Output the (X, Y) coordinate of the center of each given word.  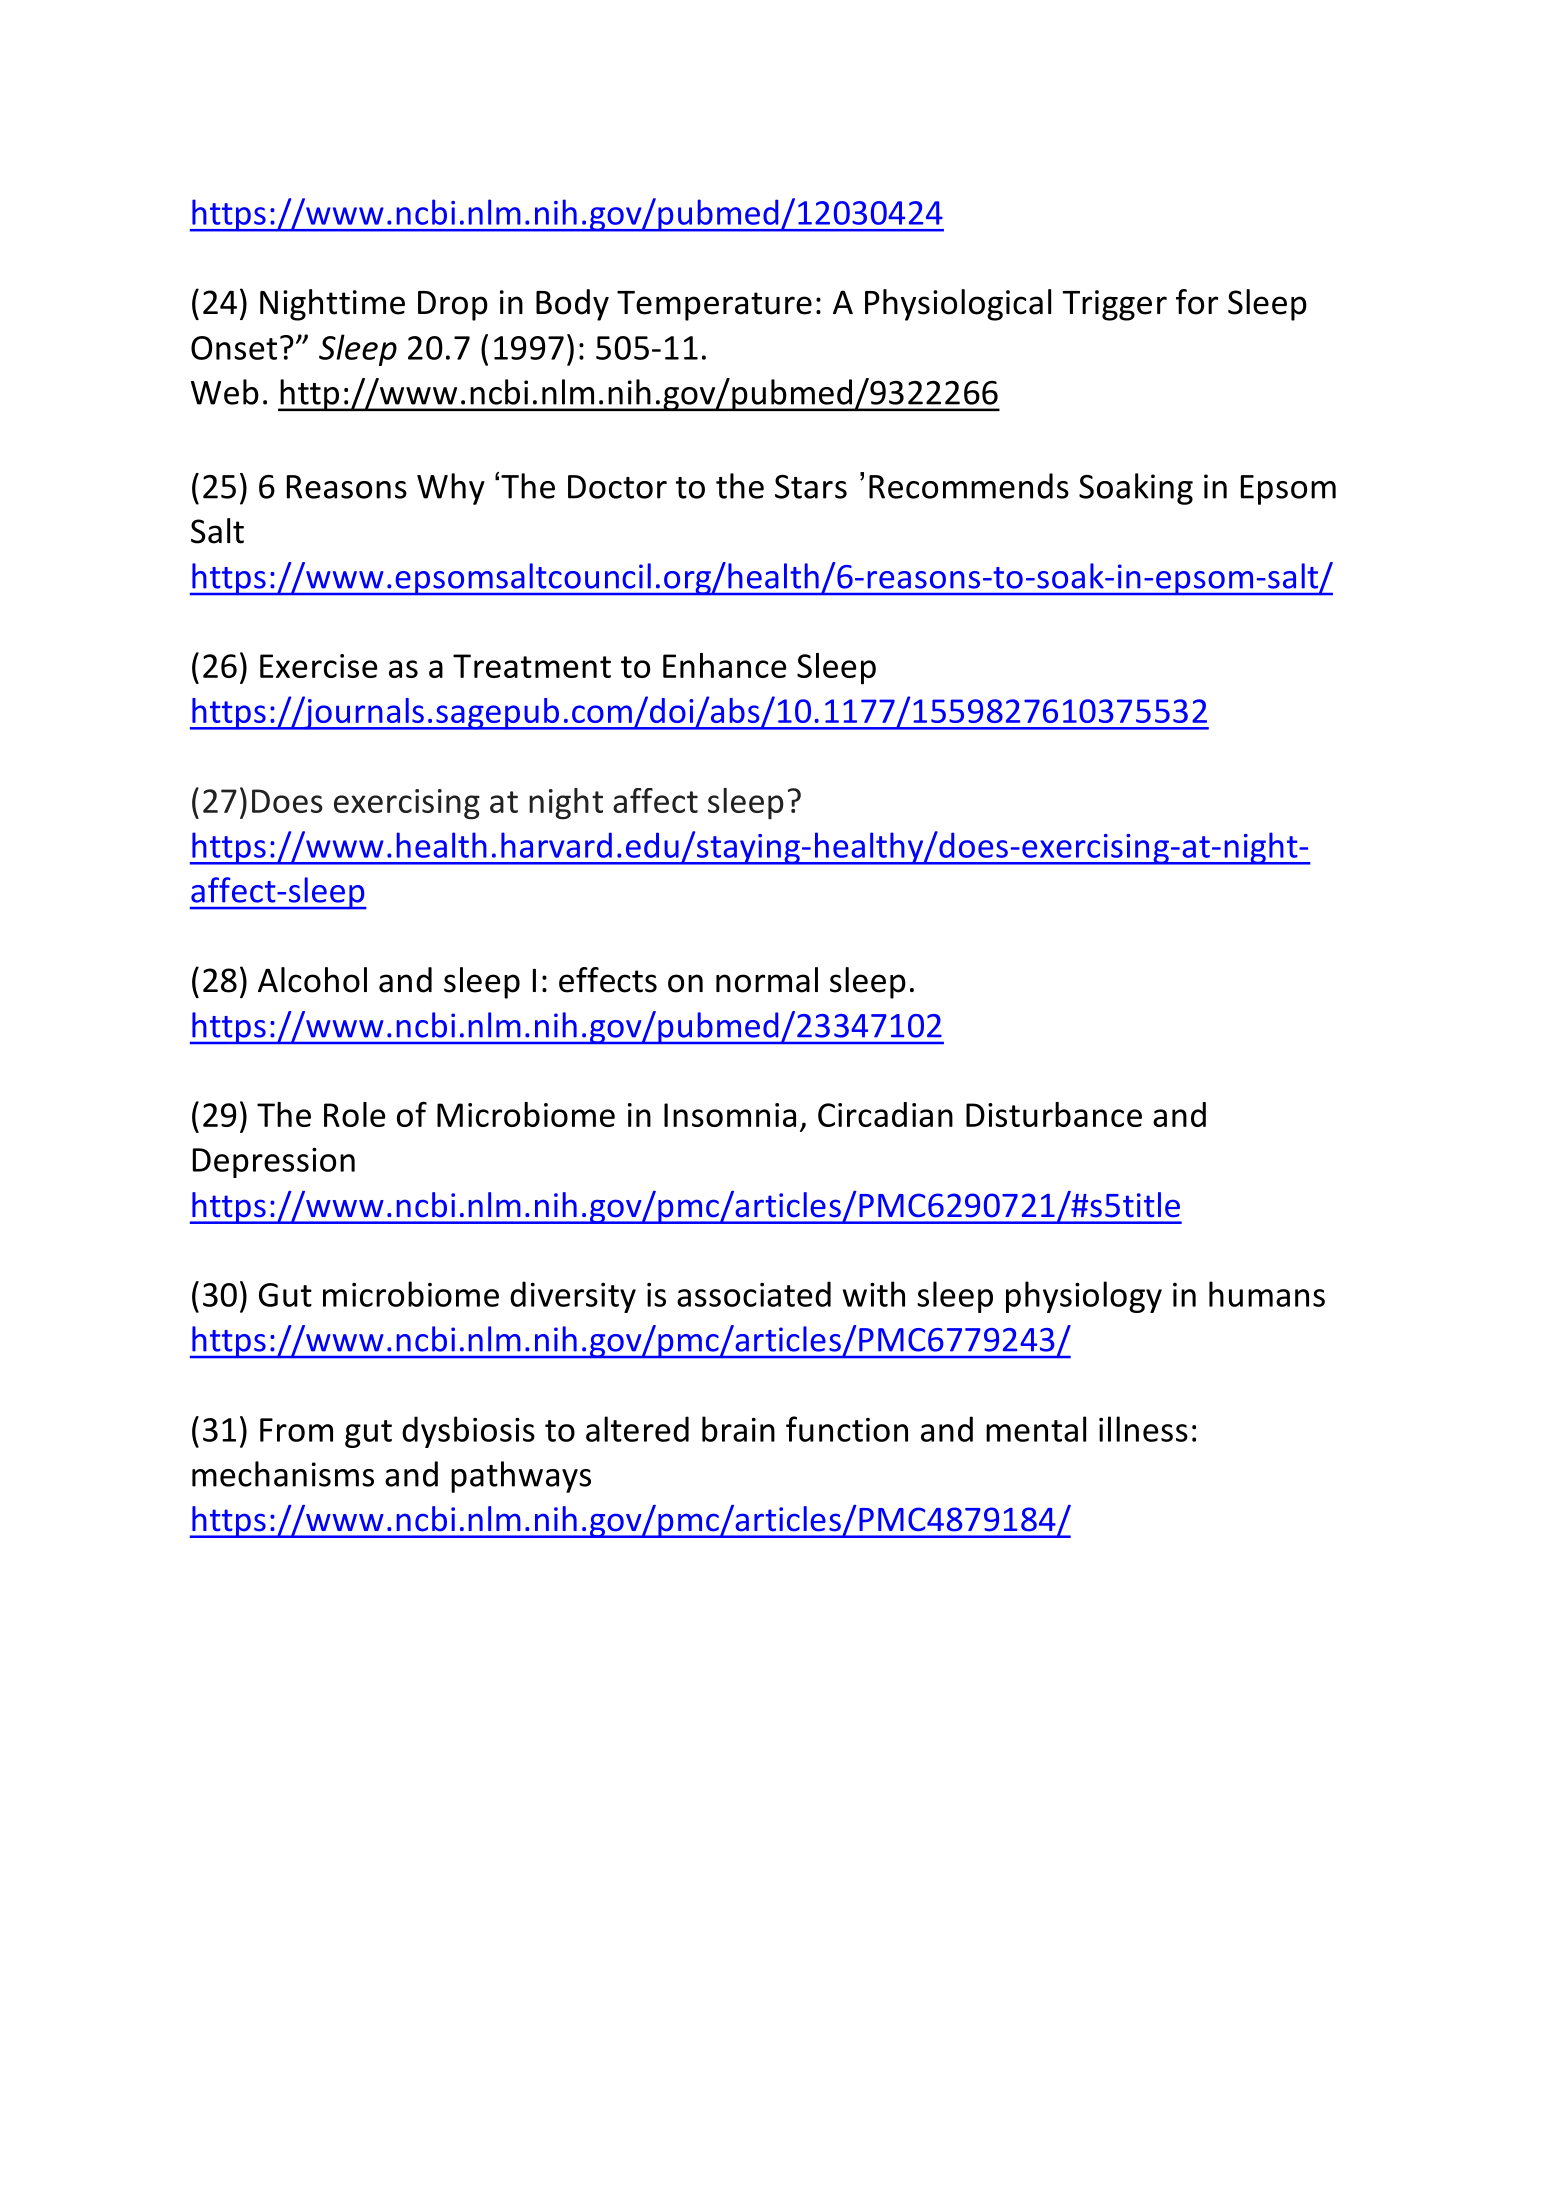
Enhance (724, 665)
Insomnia (730, 1115)
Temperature (714, 306)
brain (738, 1429)
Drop (453, 306)
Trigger (1114, 305)
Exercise (318, 666)
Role (354, 1114)
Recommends (969, 486)
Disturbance (1054, 1114)
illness (1143, 1429)
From (296, 1430)
